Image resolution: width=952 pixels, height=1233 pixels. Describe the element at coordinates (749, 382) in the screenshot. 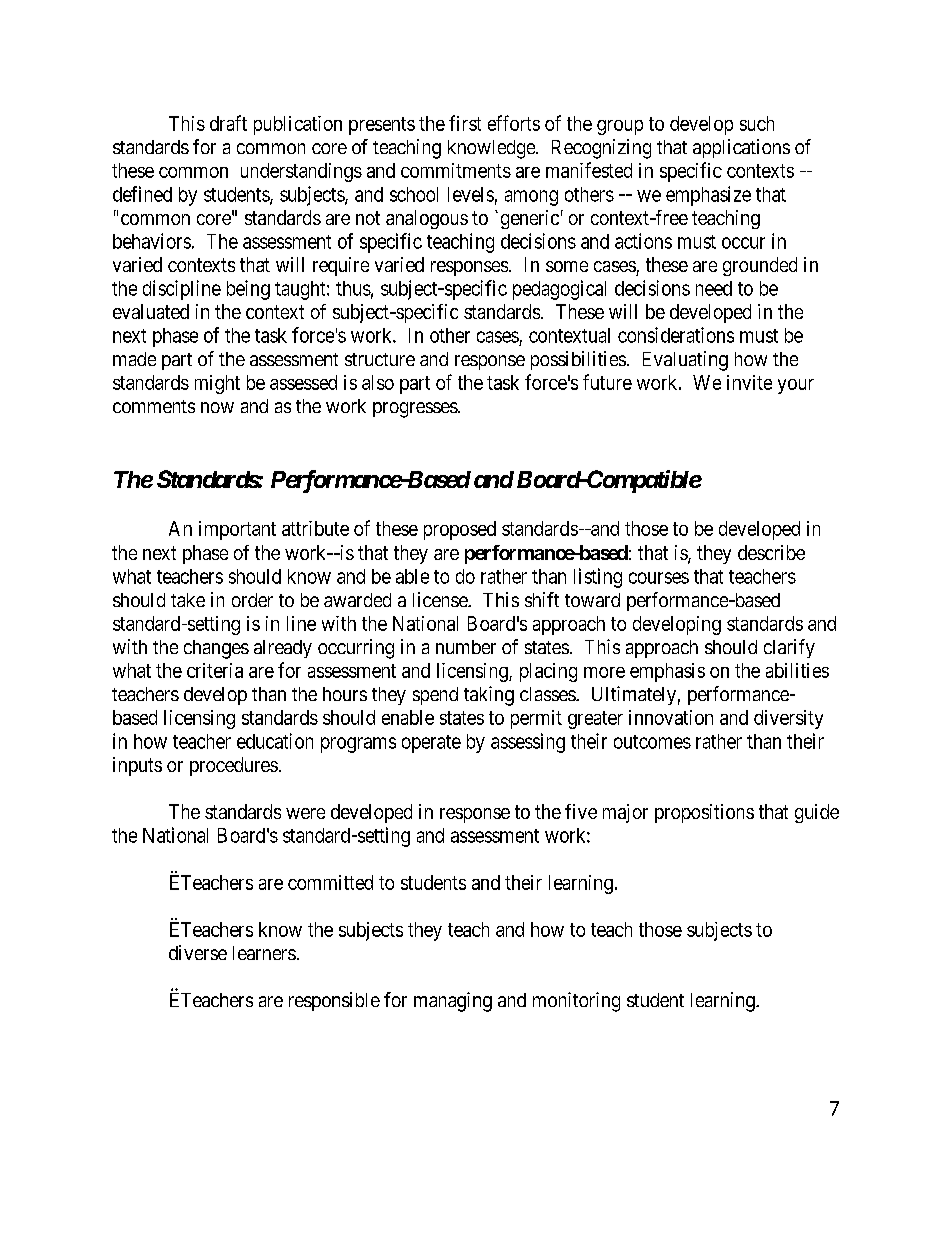

I see `invite` at that location.
